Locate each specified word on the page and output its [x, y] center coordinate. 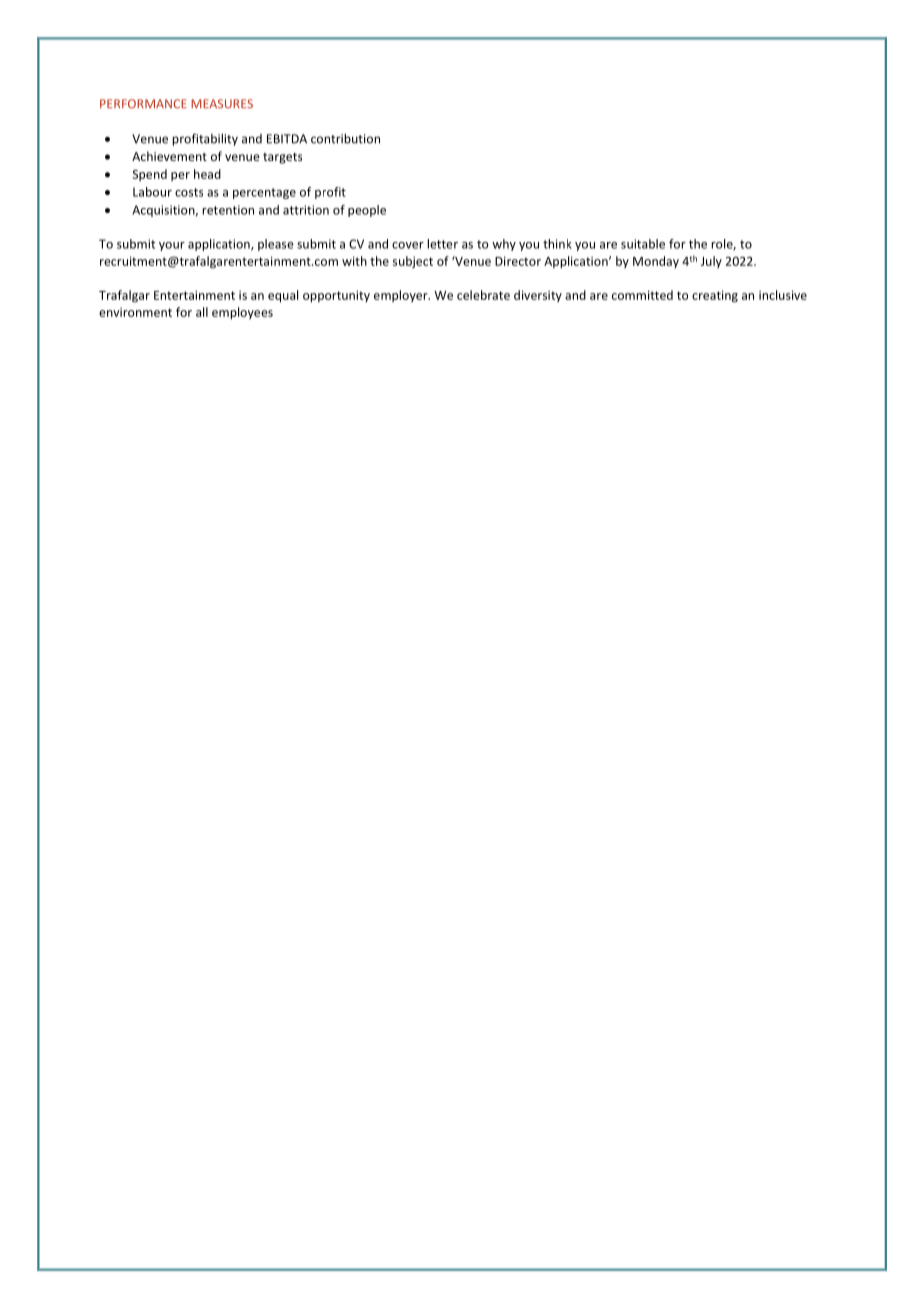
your [172, 246]
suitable [643, 244]
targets [282, 158]
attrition [306, 210]
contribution [345, 138]
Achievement [169, 156]
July [711, 262]
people [367, 211]
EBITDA [287, 139]
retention [228, 210]
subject [413, 262]
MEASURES [222, 104]
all [202, 312]
